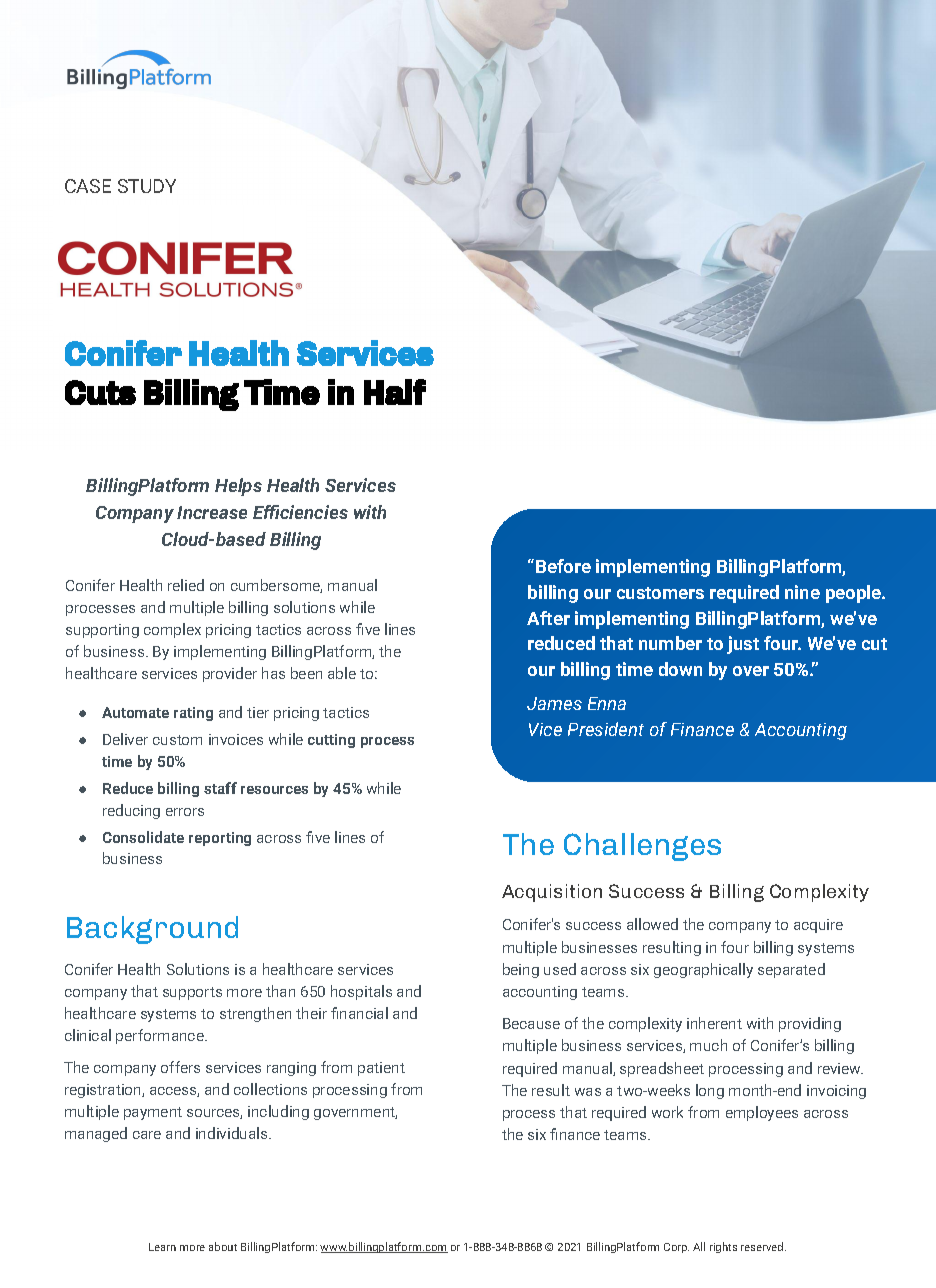  What do you see at coordinates (152, 930) in the screenshot?
I see `Background` at bounding box center [152, 930].
